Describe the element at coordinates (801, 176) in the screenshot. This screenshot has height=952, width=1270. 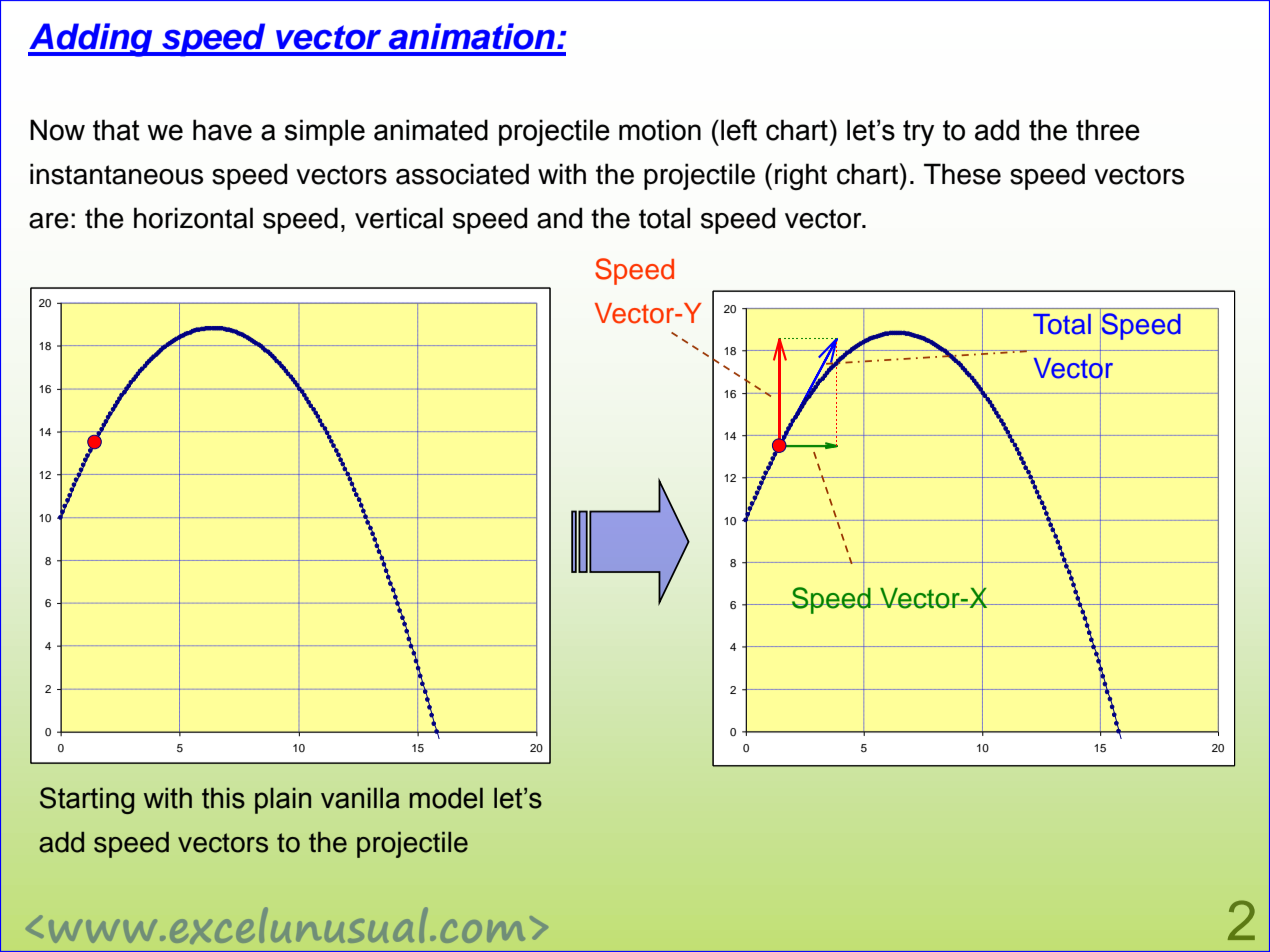
I see `right` at that location.
